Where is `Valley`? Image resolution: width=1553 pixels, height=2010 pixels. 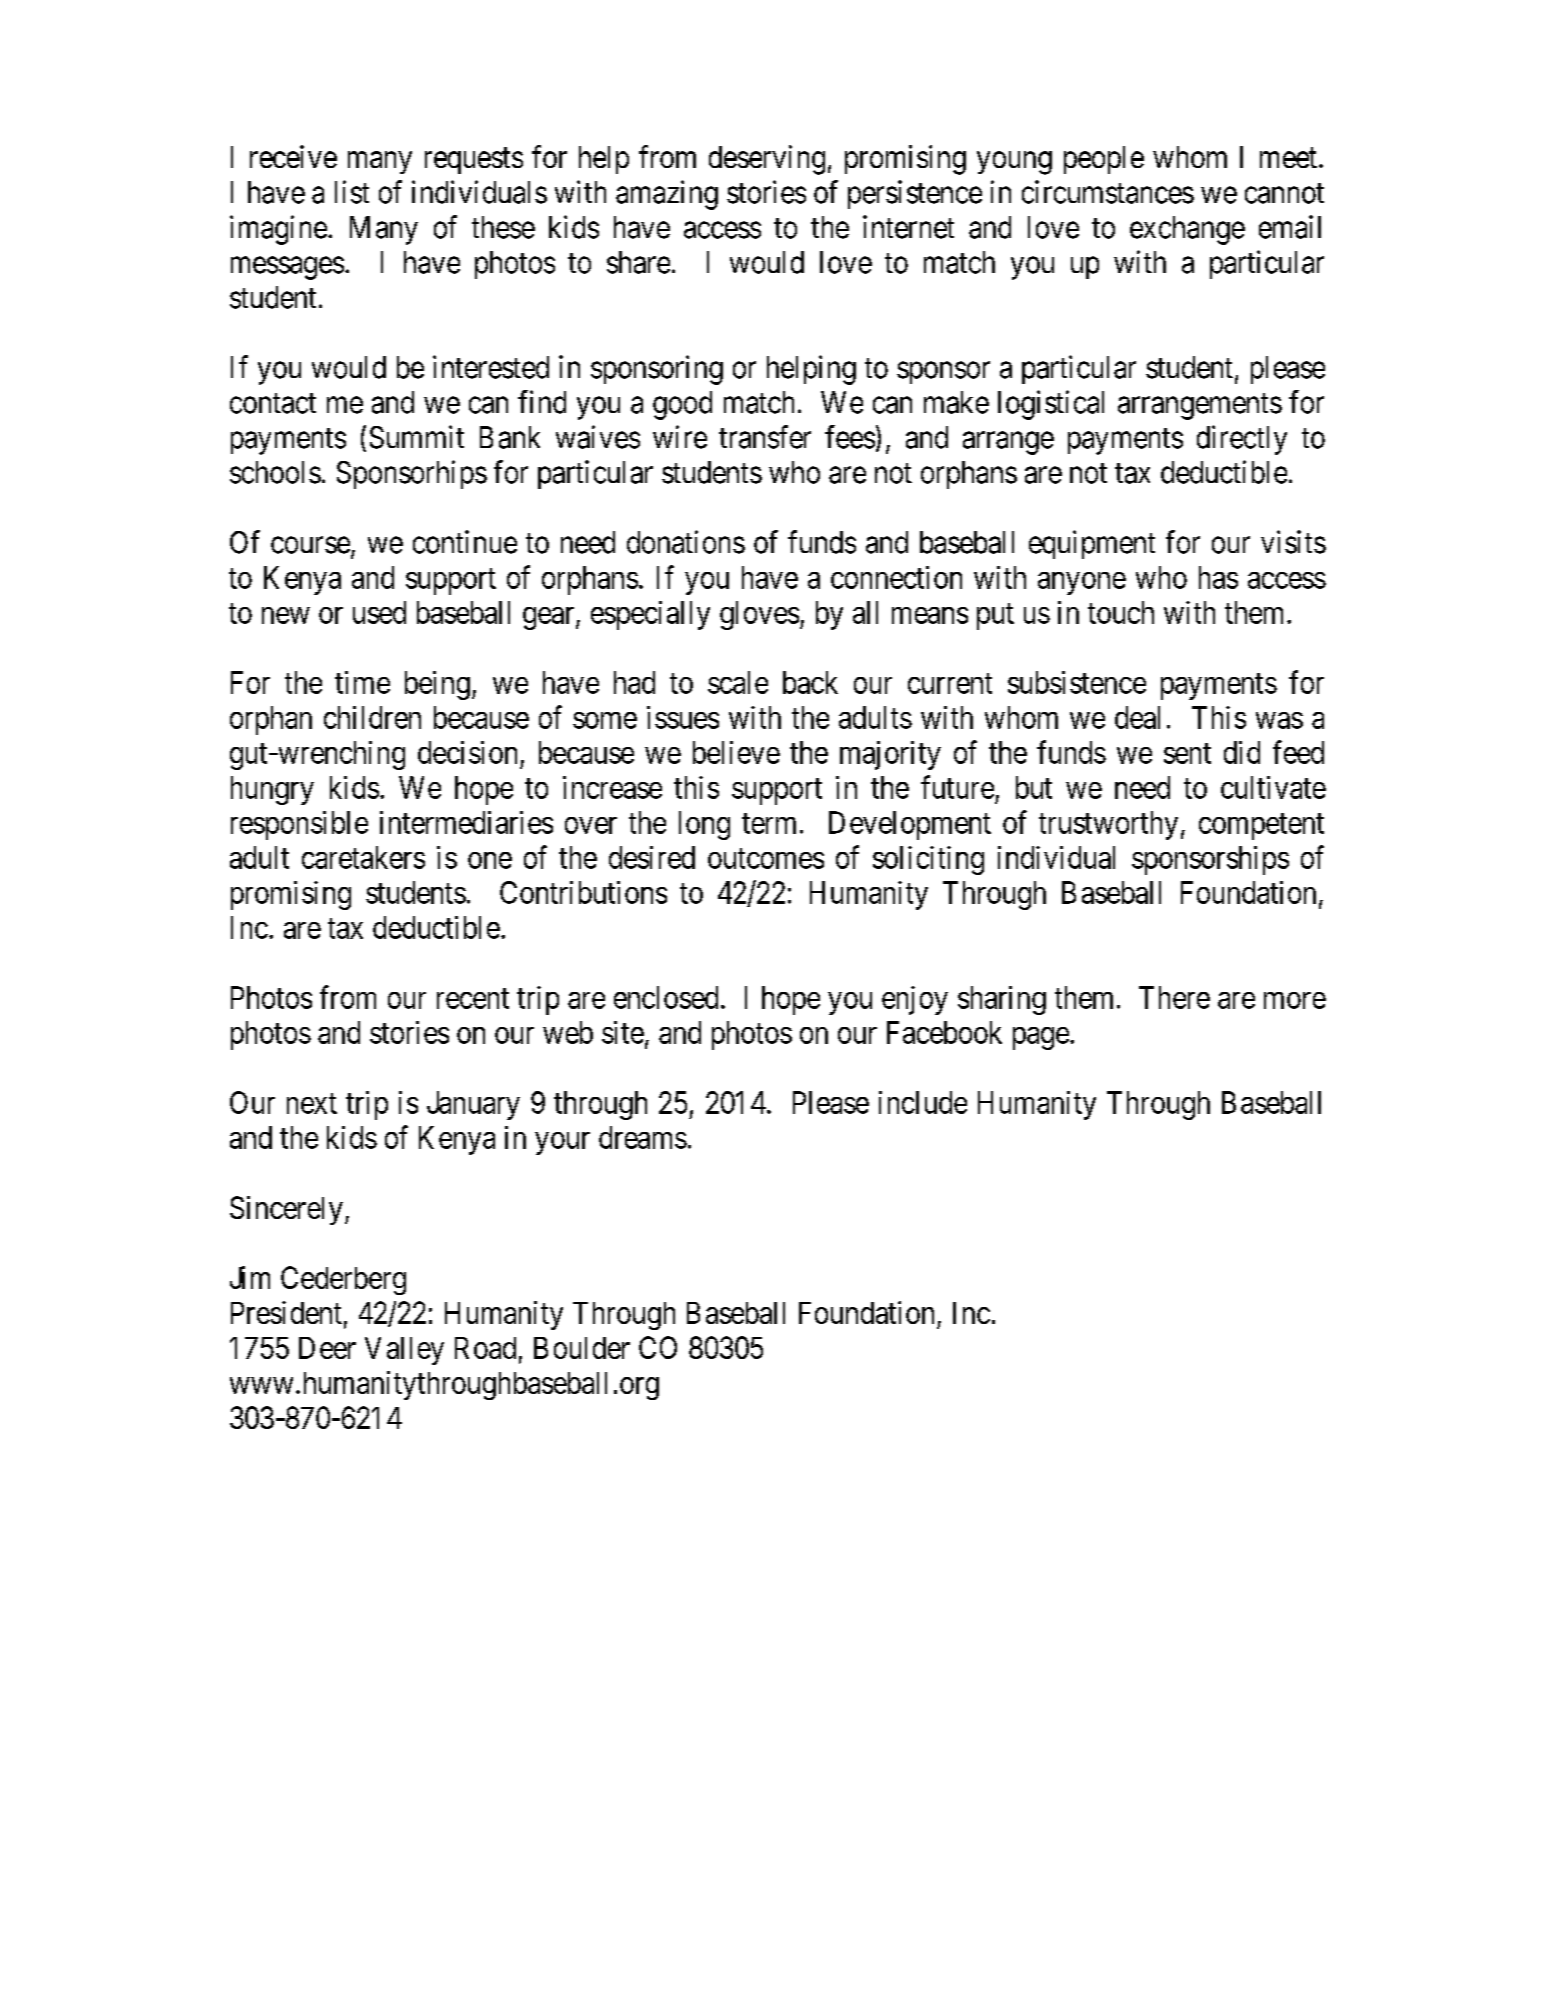
Valley is located at coordinates (404, 1351).
